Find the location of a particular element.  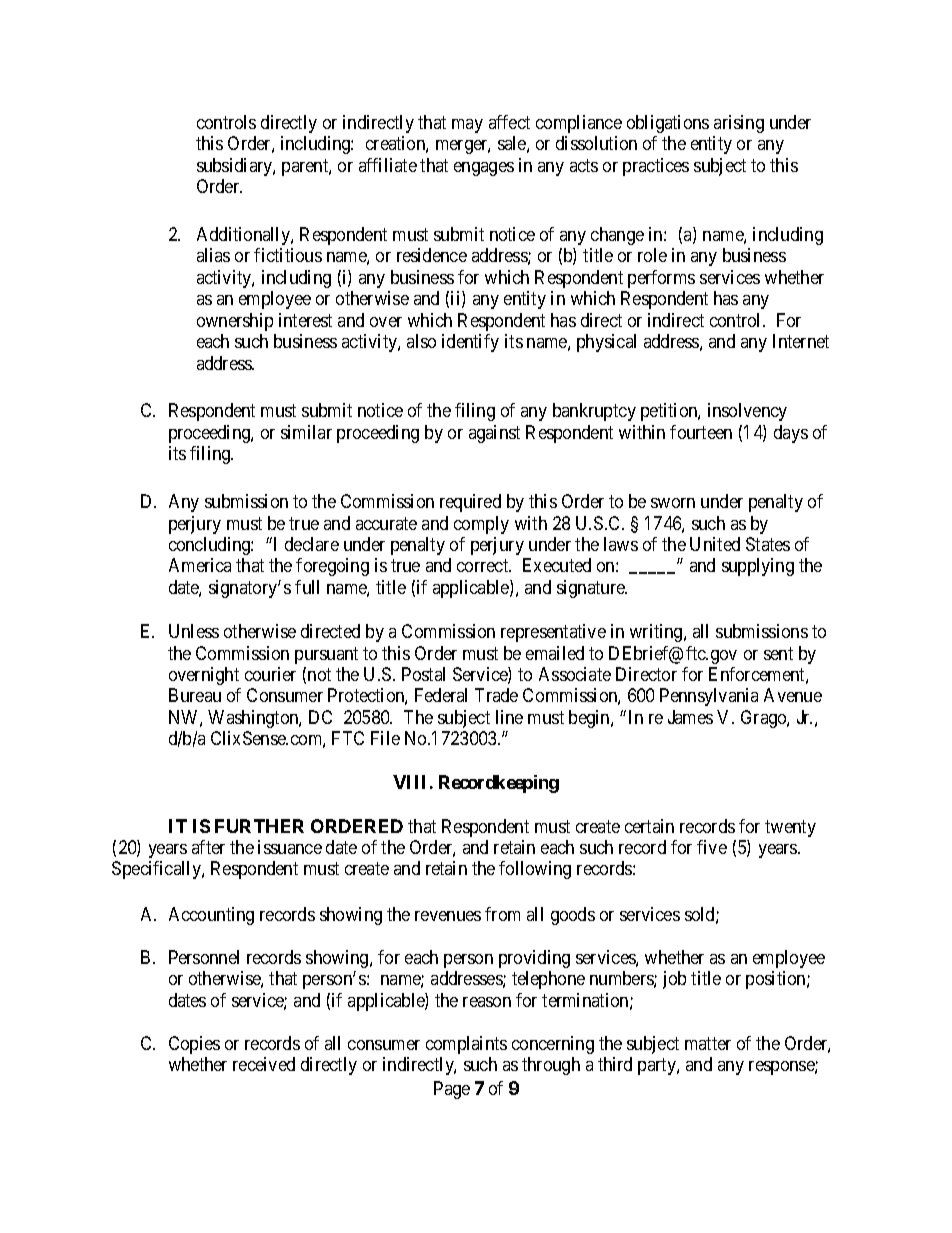

supplying is located at coordinates (758, 567).
